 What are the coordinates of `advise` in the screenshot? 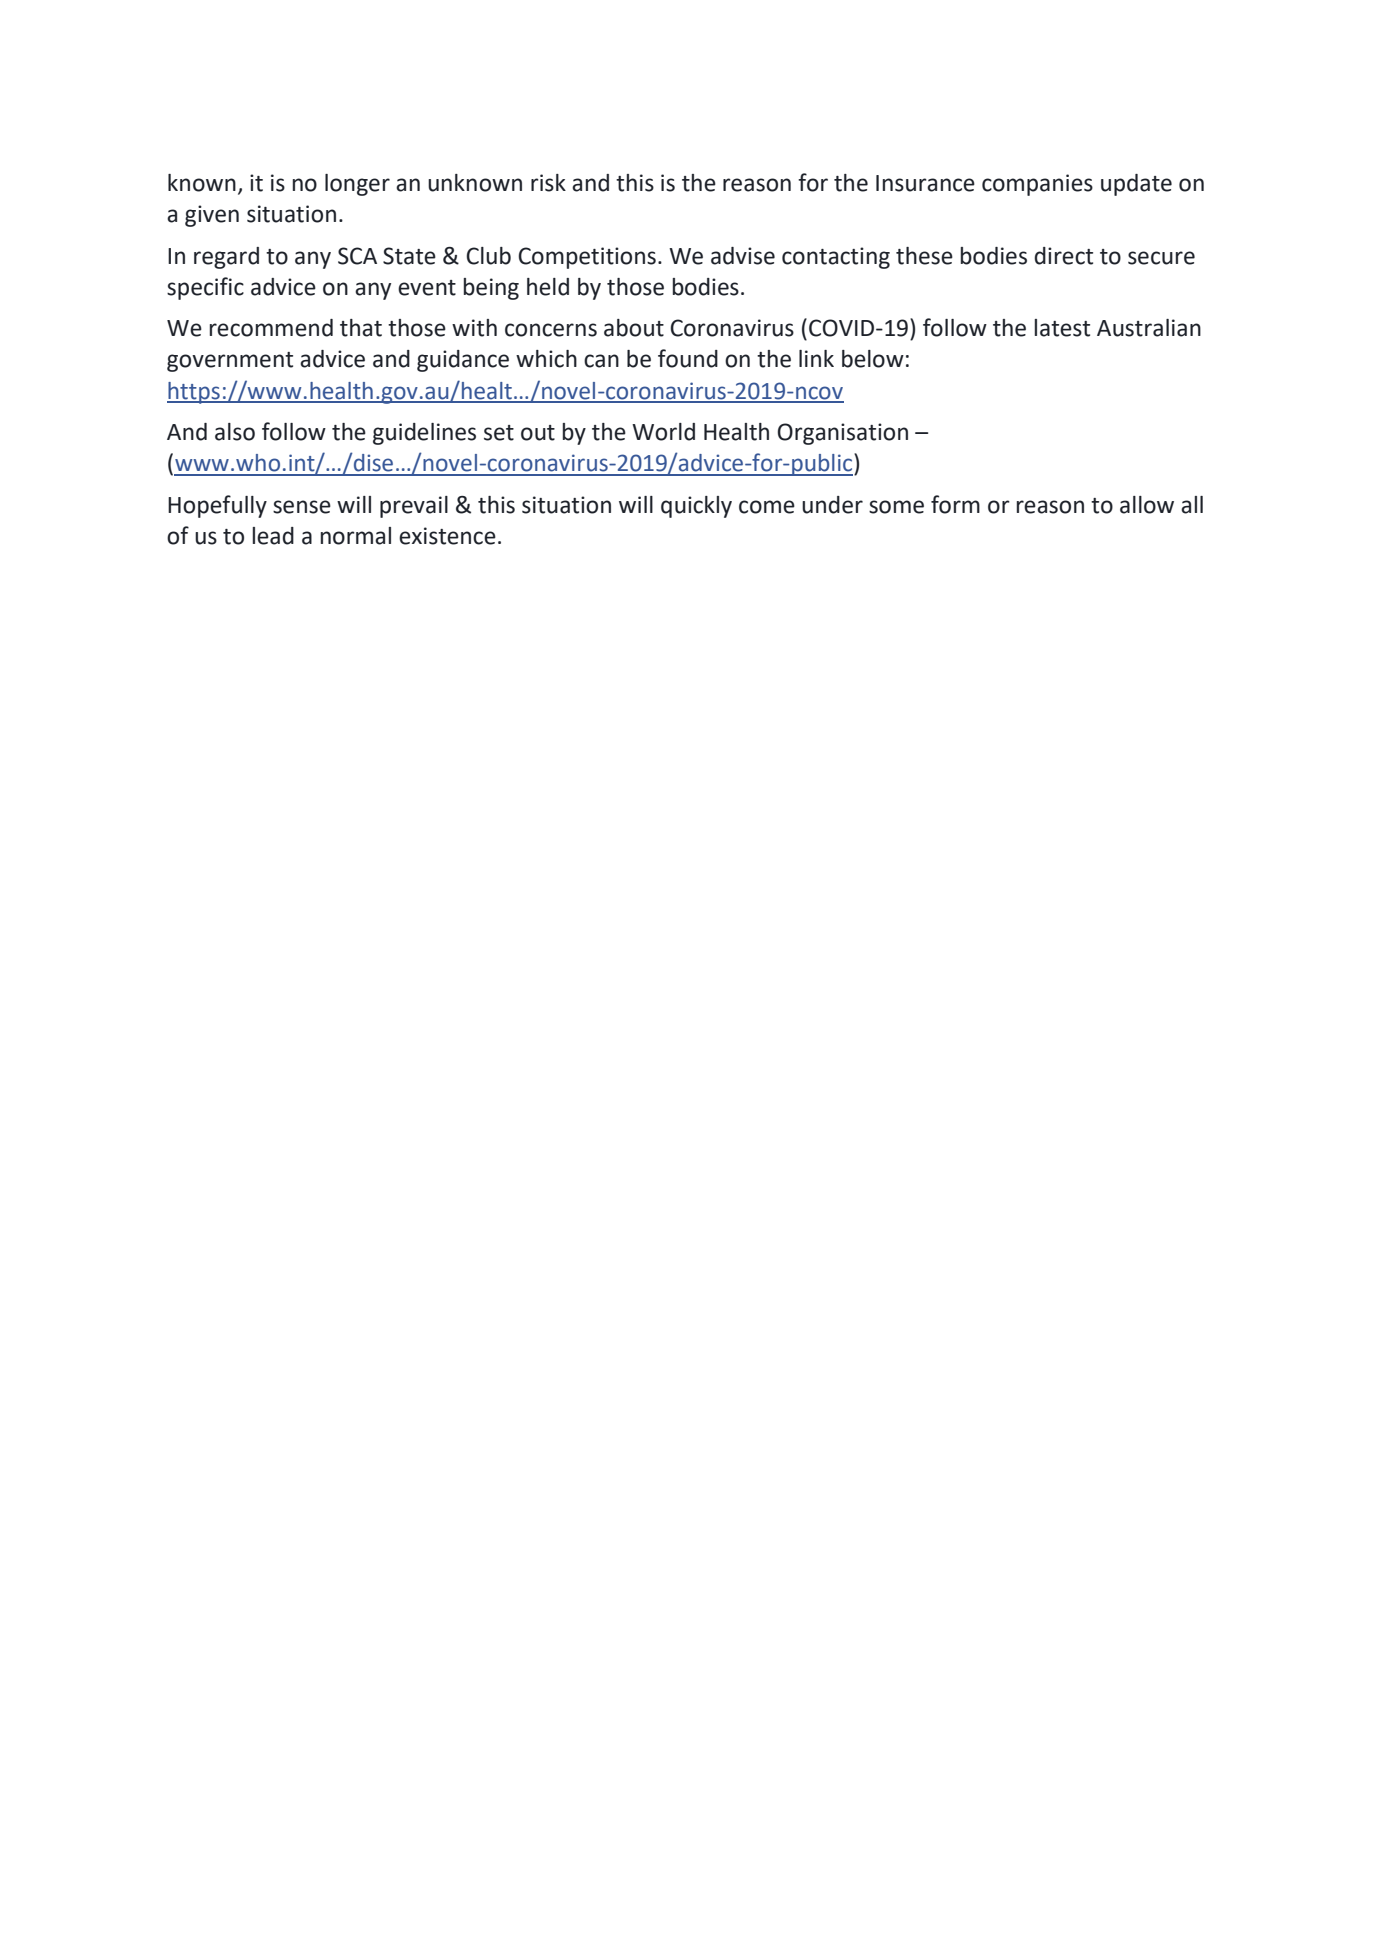 It's located at (743, 256).
